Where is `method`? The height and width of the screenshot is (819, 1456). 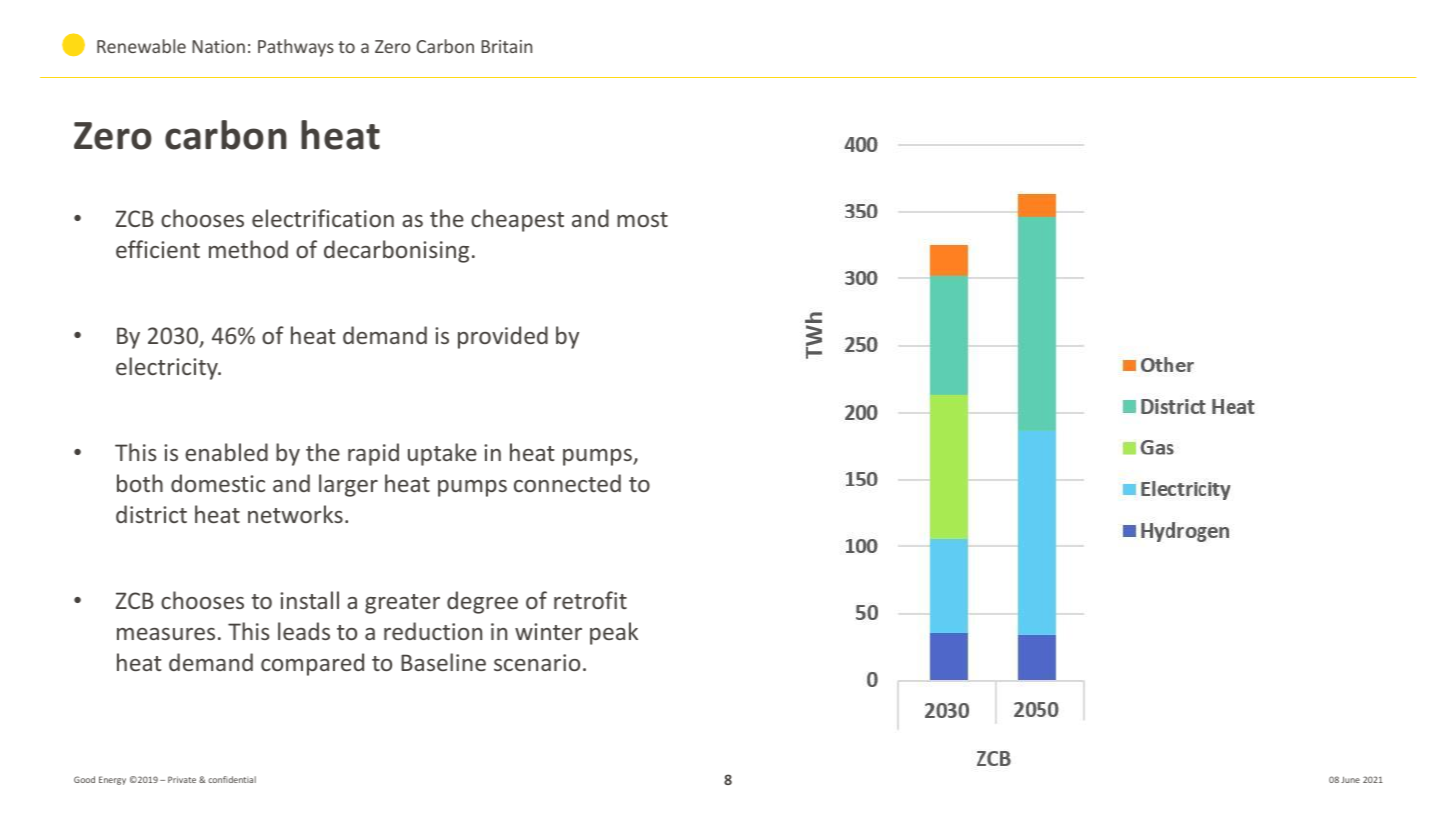 method is located at coordinates (248, 249).
